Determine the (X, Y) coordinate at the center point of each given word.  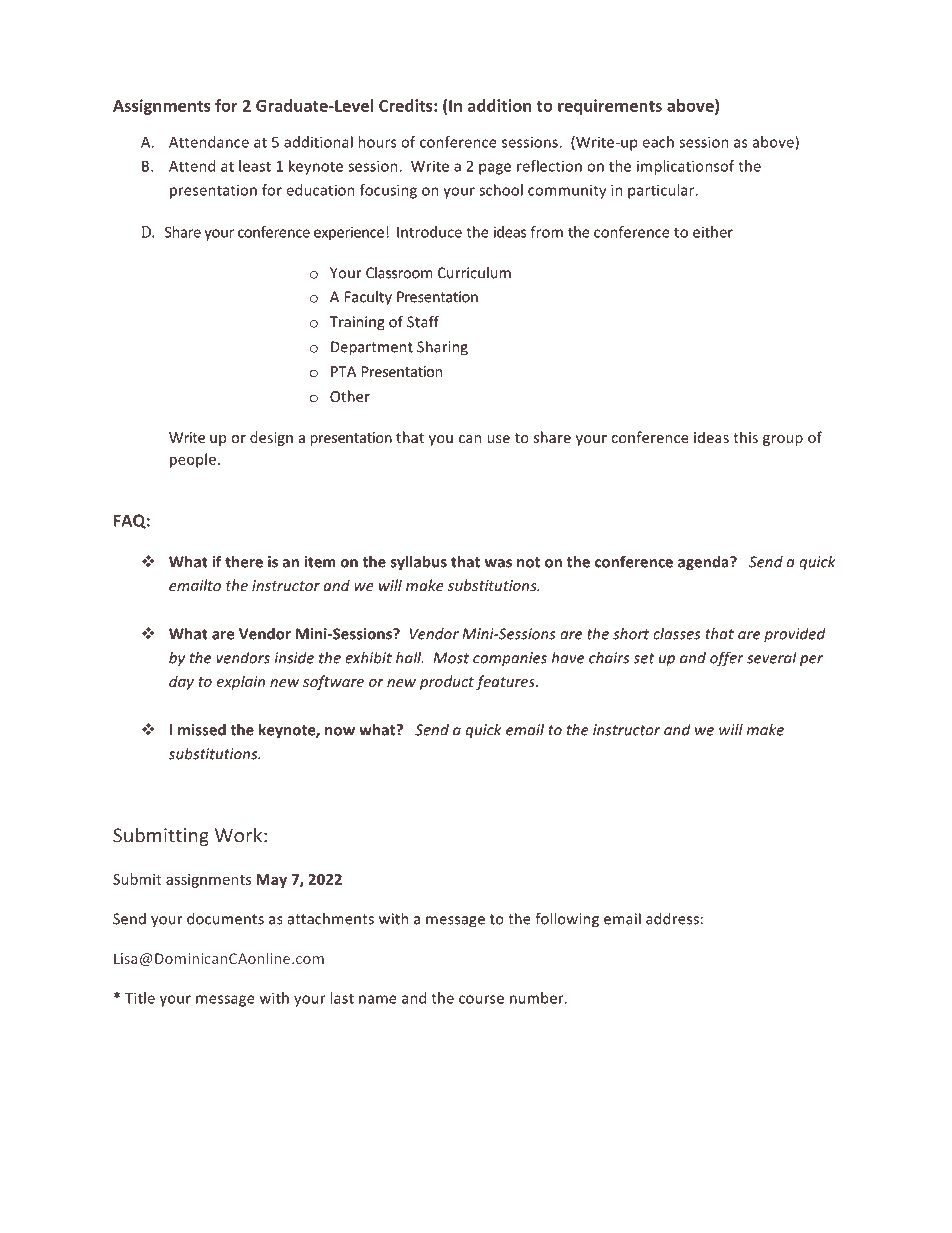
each (658, 142)
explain (241, 682)
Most (451, 658)
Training (357, 323)
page (495, 169)
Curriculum (474, 273)
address (672, 919)
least (255, 166)
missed (202, 730)
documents (225, 919)
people (193, 460)
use (498, 439)
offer (727, 659)
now (340, 731)
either (713, 232)
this (745, 437)
